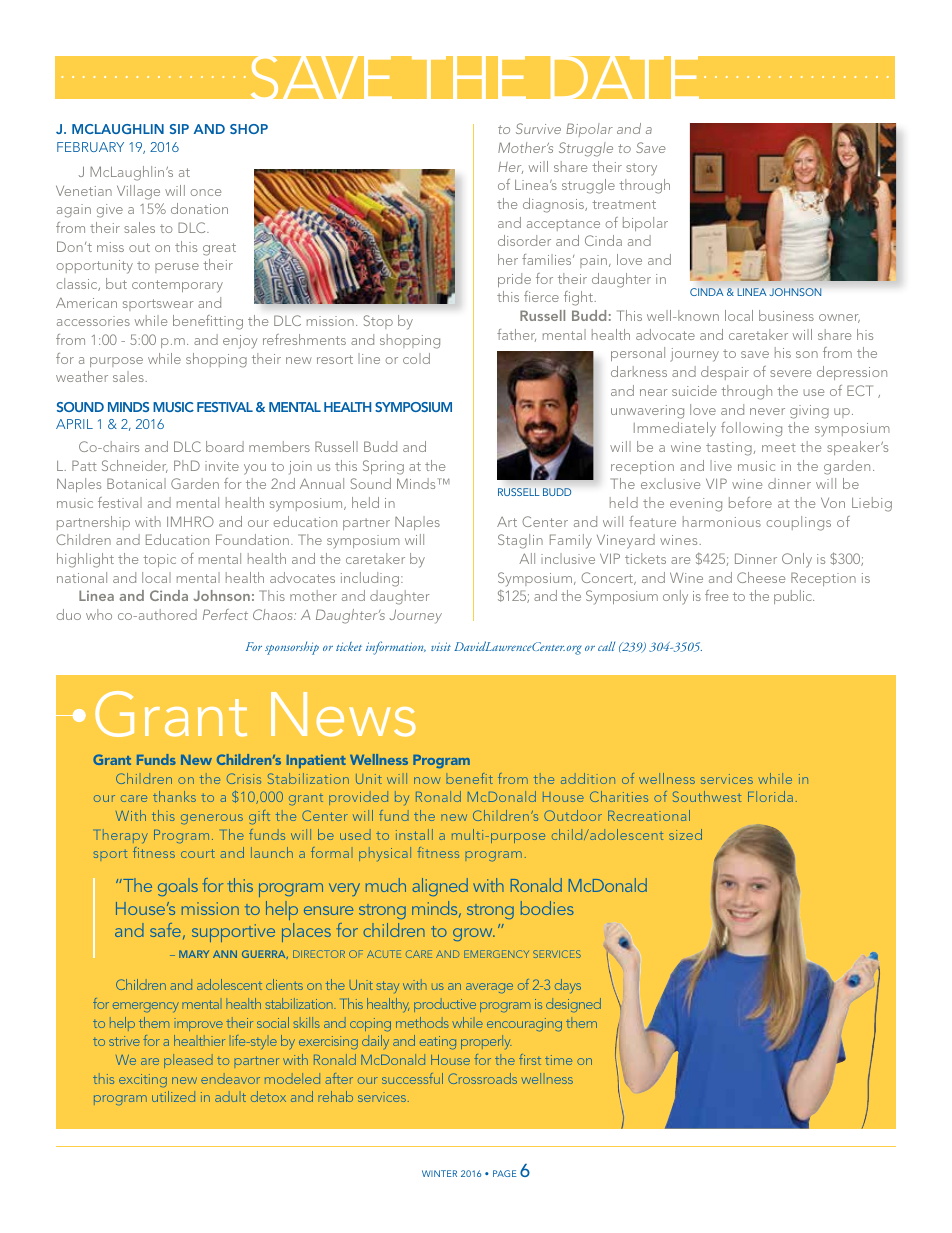 The height and width of the image is (1233, 952). I want to click on utilized, so click(173, 1096).
